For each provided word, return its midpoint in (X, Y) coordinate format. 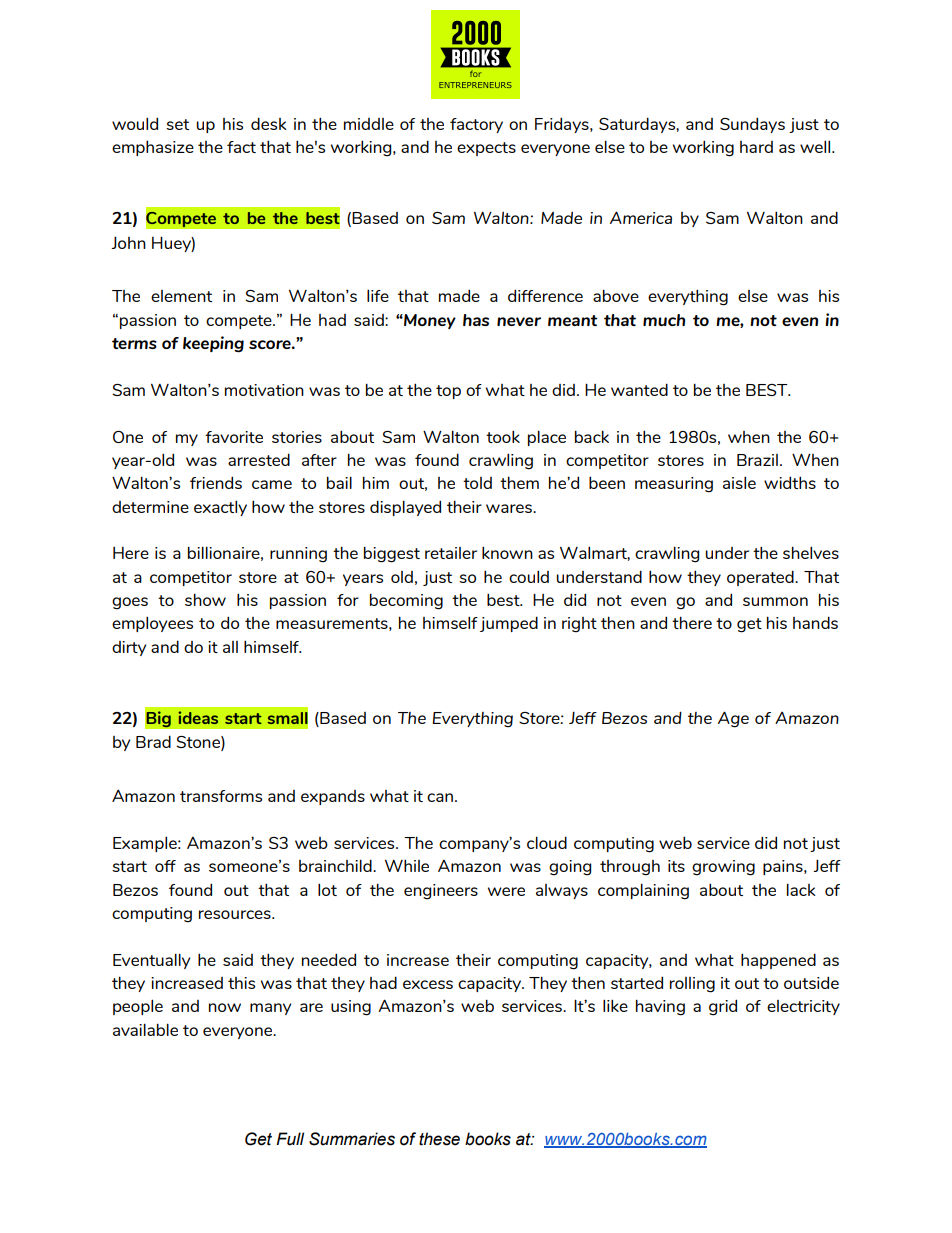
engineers (441, 892)
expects (486, 149)
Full (290, 1139)
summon (775, 601)
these (439, 1139)
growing (723, 868)
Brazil (757, 460)
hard (756, 147)
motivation (264, 390)
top (448, 392)
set (177, 124)
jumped (509, 624)
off (165, 866)
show (205, 599)
